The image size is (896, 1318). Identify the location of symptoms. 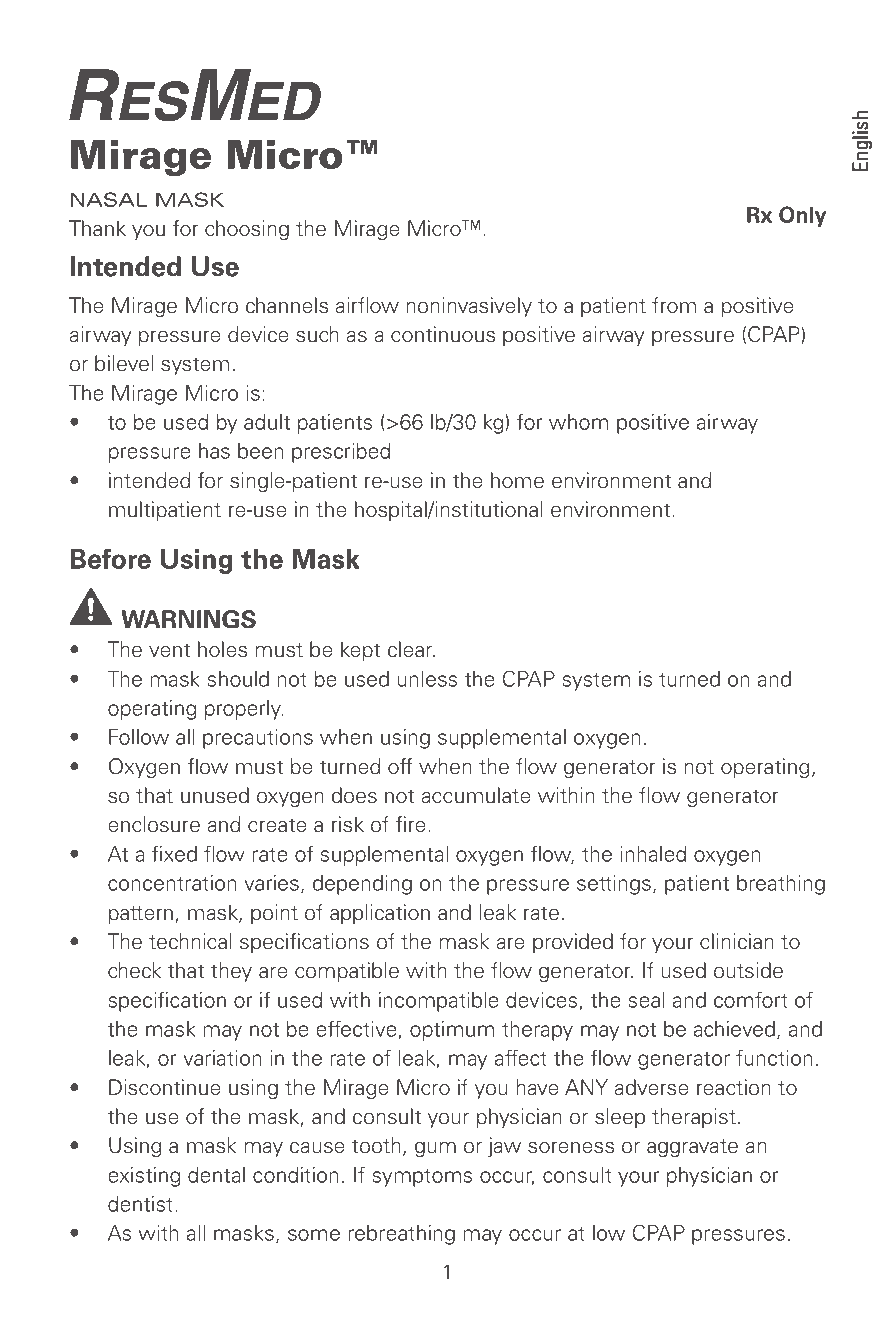
(422, 1178).
